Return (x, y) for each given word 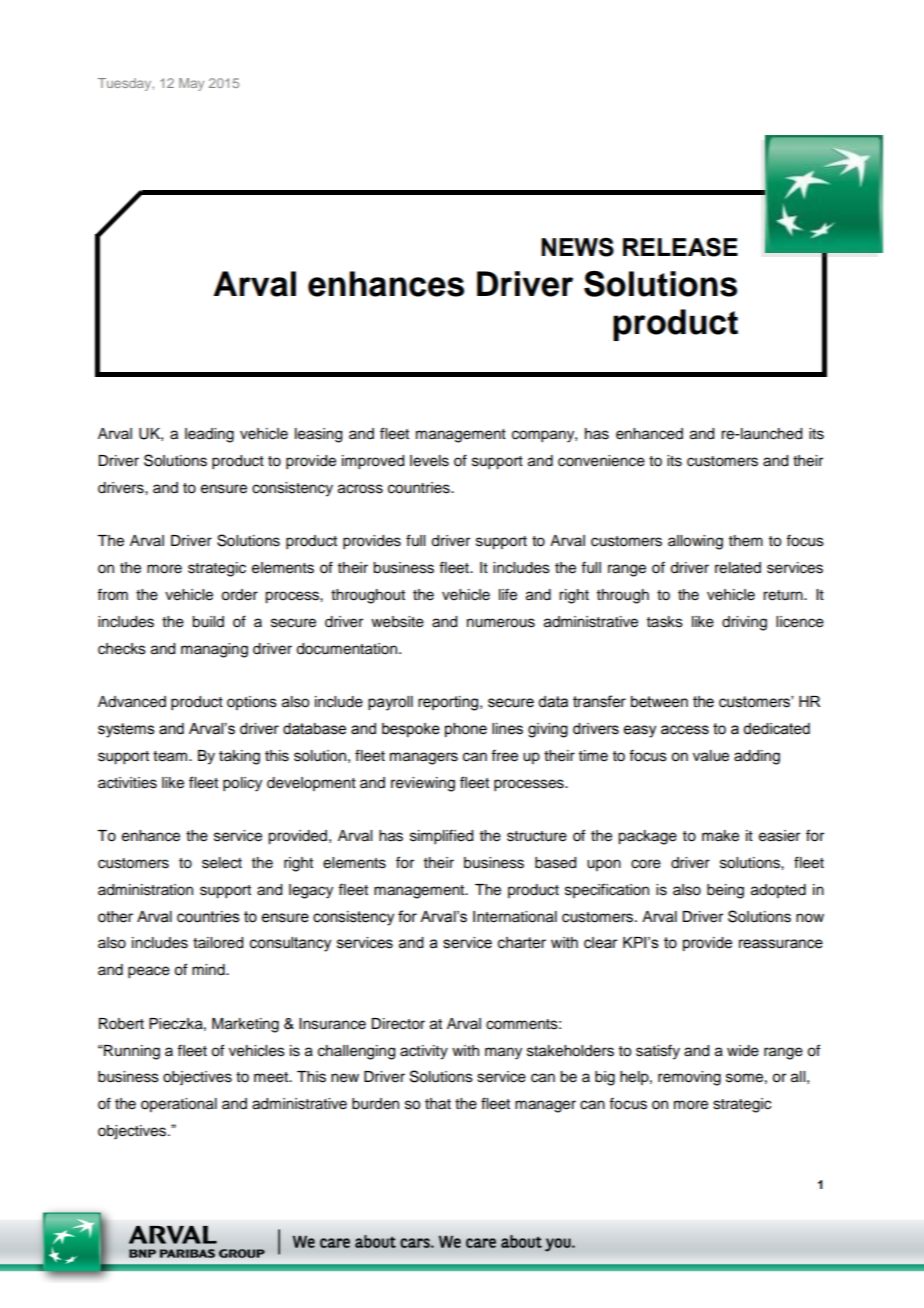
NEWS (577, 247)
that (438, 1104)
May (191, 84)
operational (179, 1105)
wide (743, 1051)
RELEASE (680, 247)
